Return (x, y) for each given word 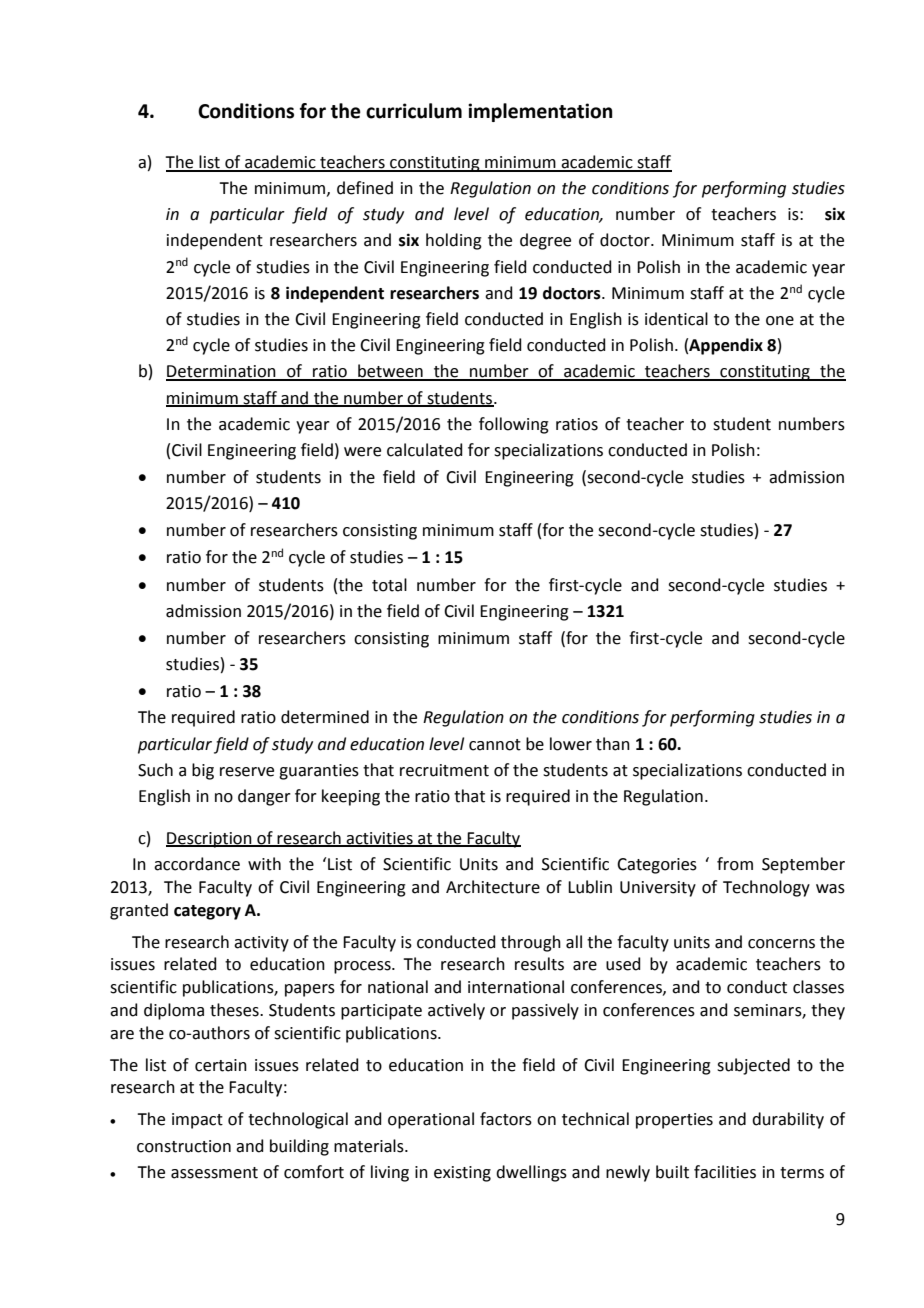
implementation (540, 112)
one (780, 321)
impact (197, 1121)
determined (325, 717)
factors (506, 1119)
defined (365, 188)
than (613, 744)
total (389, 585)
